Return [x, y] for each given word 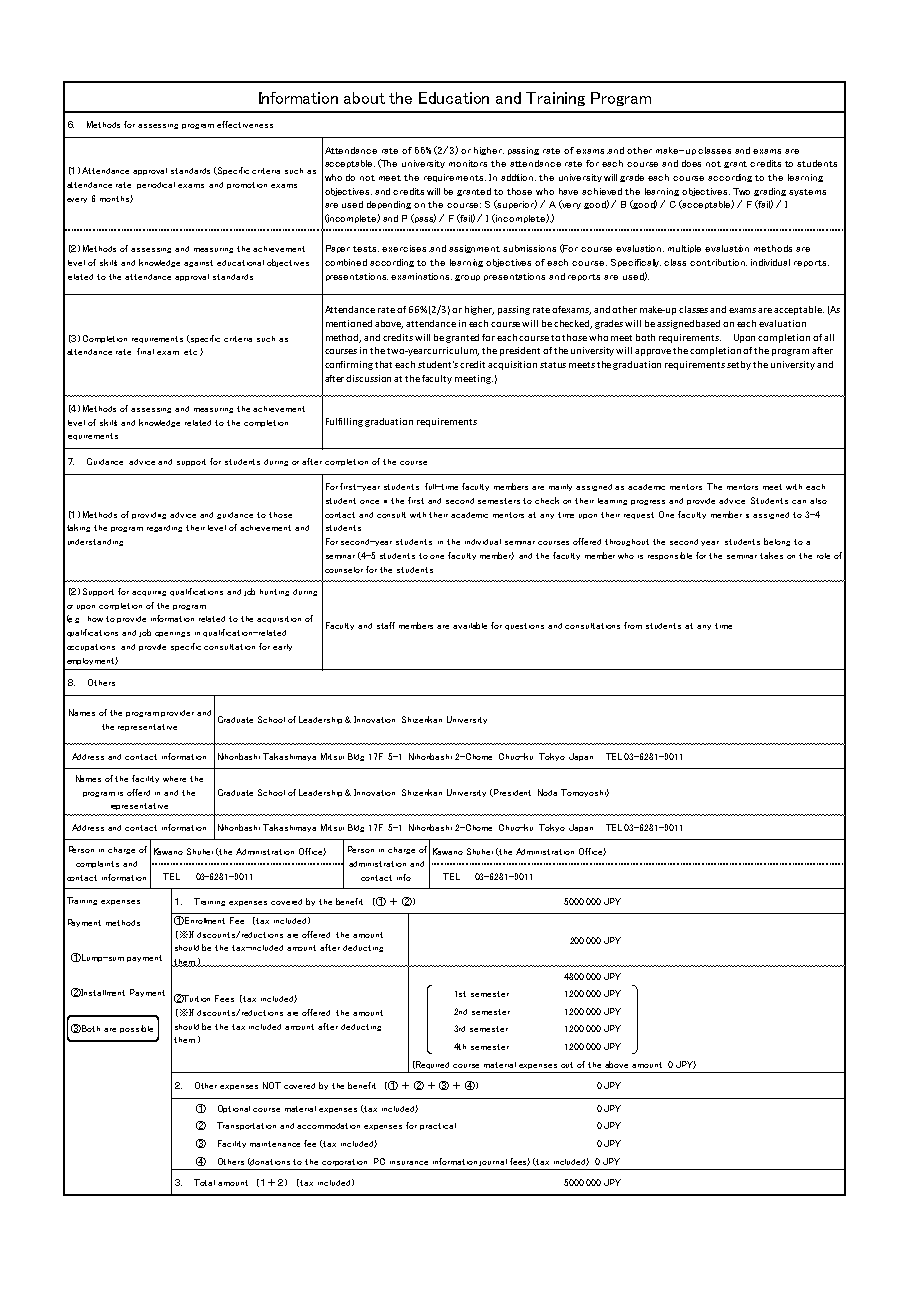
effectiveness [245, 124]
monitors [468, 163]
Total [204, 1182]
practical [438, 1126]
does [691, 163]
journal [493, 1162]
